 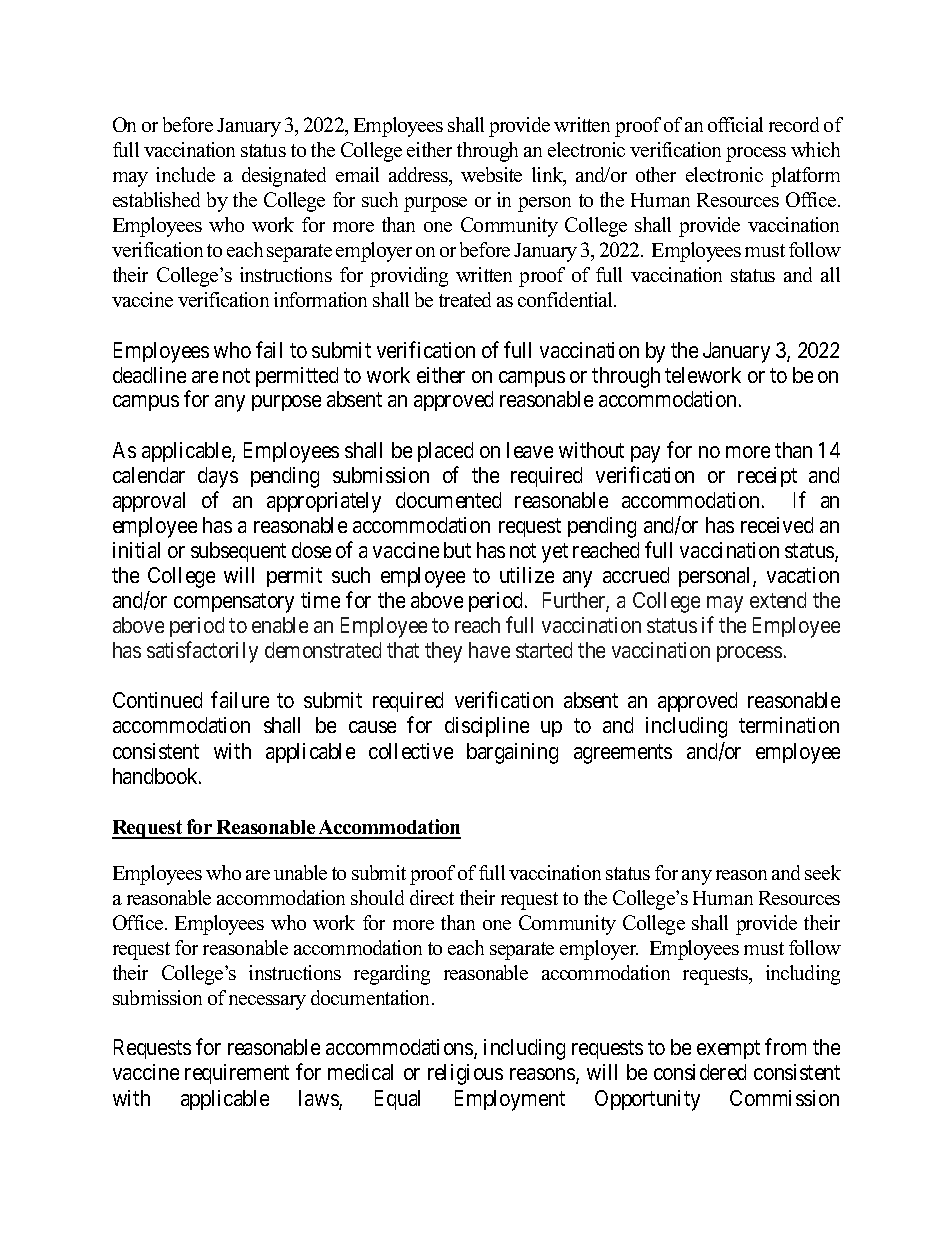 I want to click on website, so click(x=491, y=174).
